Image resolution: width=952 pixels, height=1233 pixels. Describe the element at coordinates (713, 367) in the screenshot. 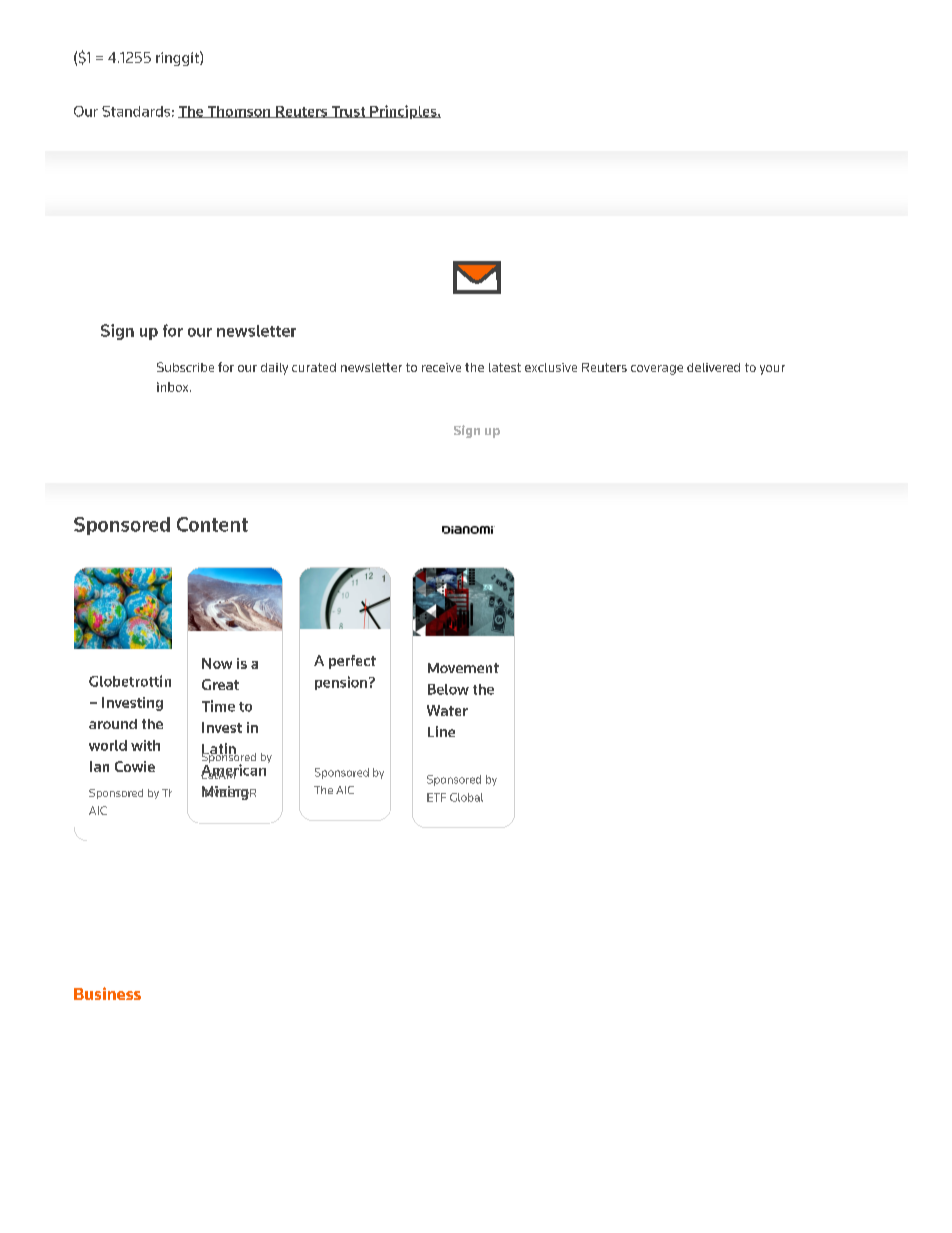

I see `delivered` at that location.
